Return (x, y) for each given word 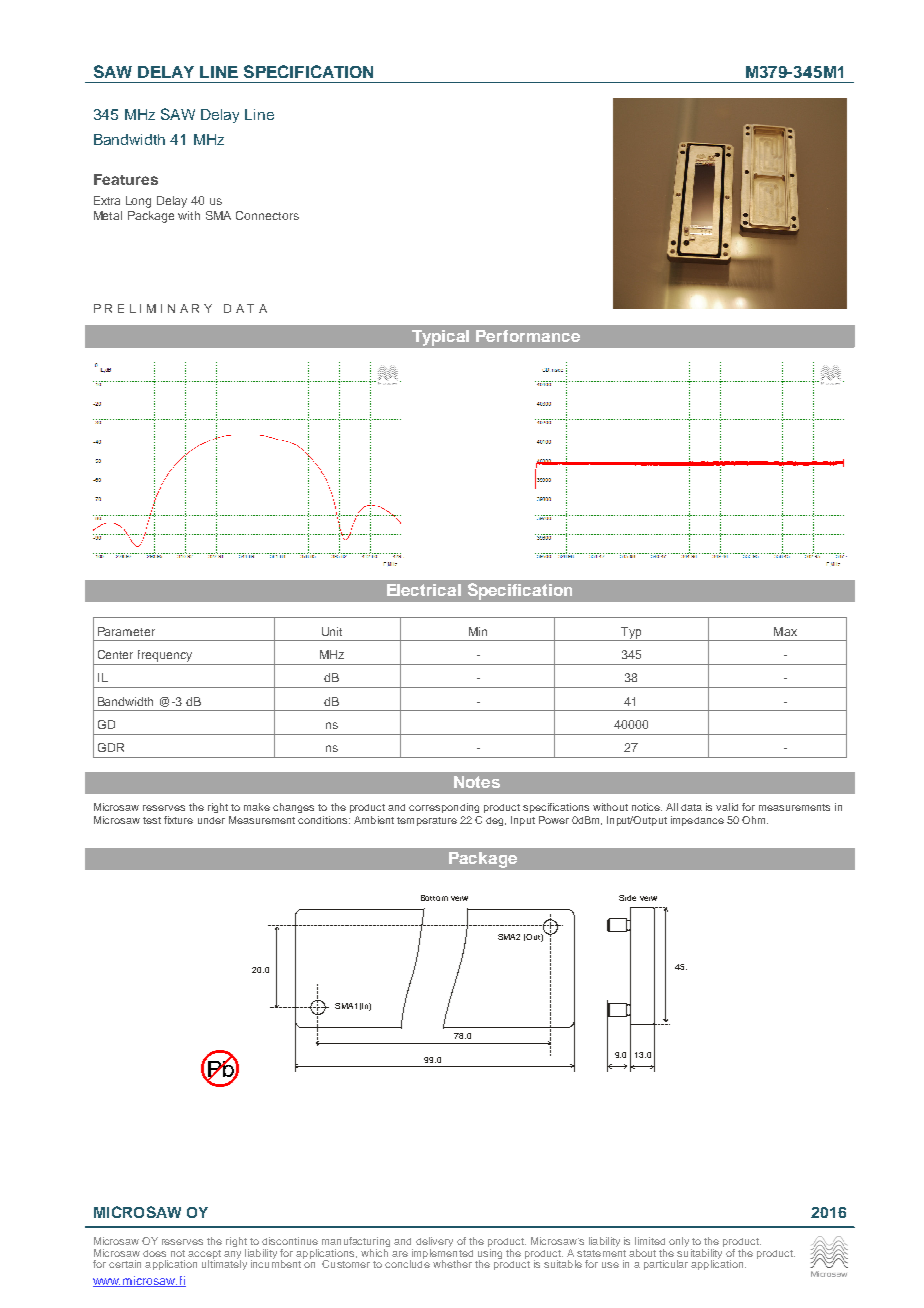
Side (627, 898)
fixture (178, 820)
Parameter (126, 631)
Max (785, 631)
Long (138, 202)
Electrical (424, 590)
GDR (111, 747)
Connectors (267, 215)
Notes (477, 782)
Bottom (434, 898)
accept (204, 1255)
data (691, 807)
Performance (528, 336)
